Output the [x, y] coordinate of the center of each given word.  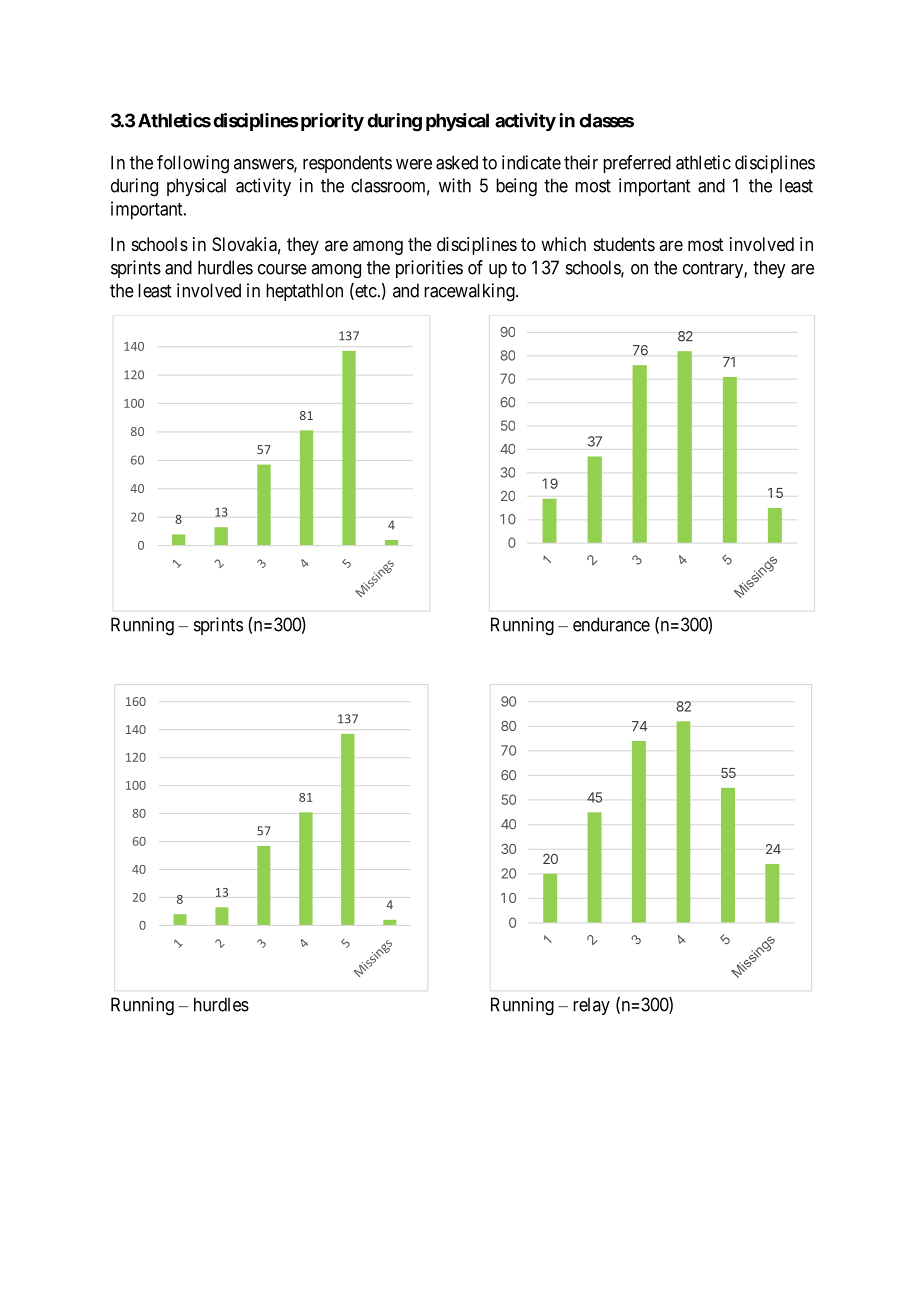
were [414, 164]
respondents [347, 164]
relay [591, 1006]
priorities [429, 269]
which [563, 244]
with [455, 185]
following [193, 164]
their [581, 162]
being [516, 187]
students [624, 244]
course [282, 269]
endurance [611, 624]
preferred [637, 164]
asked [457, 162]
